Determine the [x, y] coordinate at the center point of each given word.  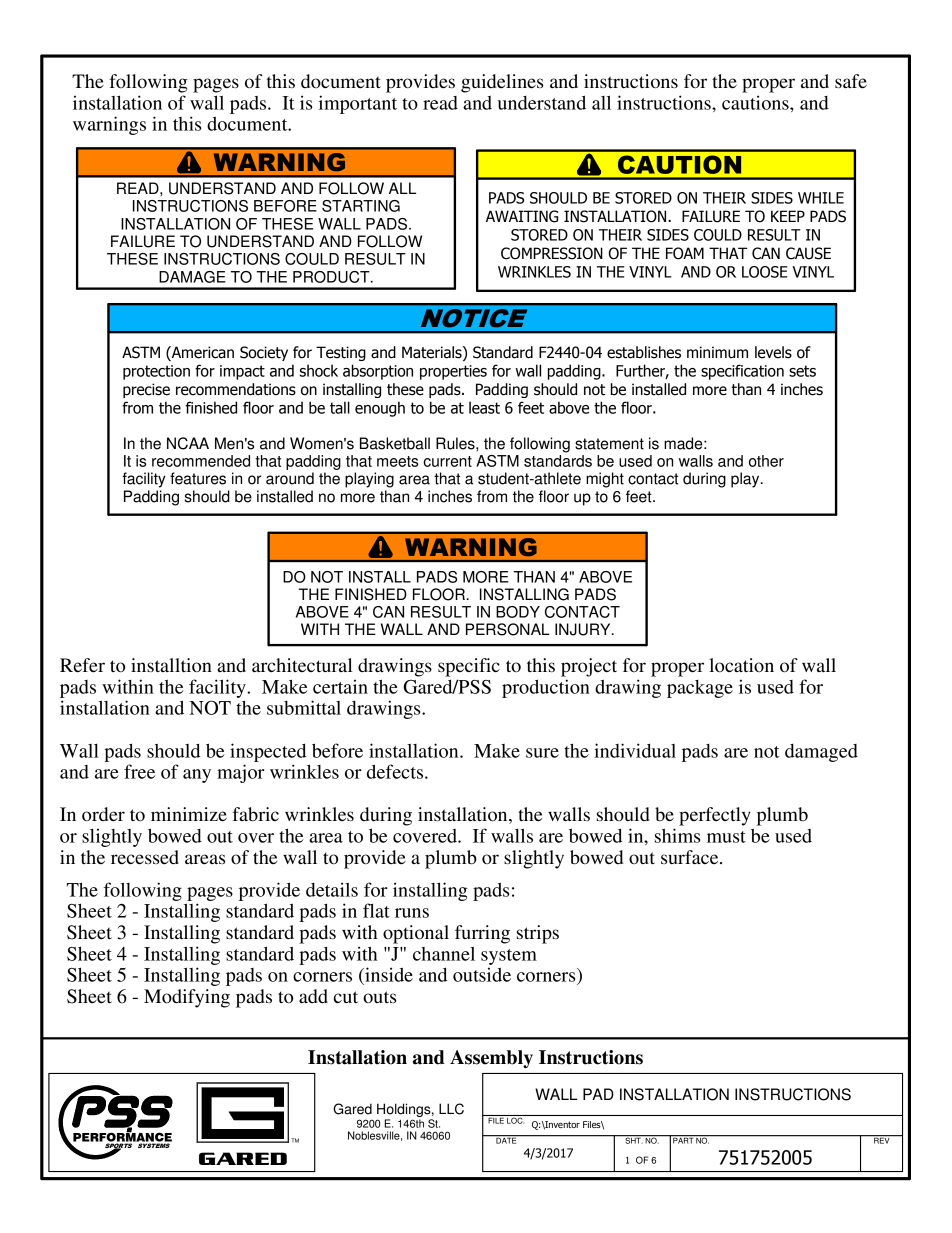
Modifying [187, 998]
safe [851, 81]
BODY [518, 612]
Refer [82, 665]
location [741, 665]
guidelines [502, 83]
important [358, 104]
